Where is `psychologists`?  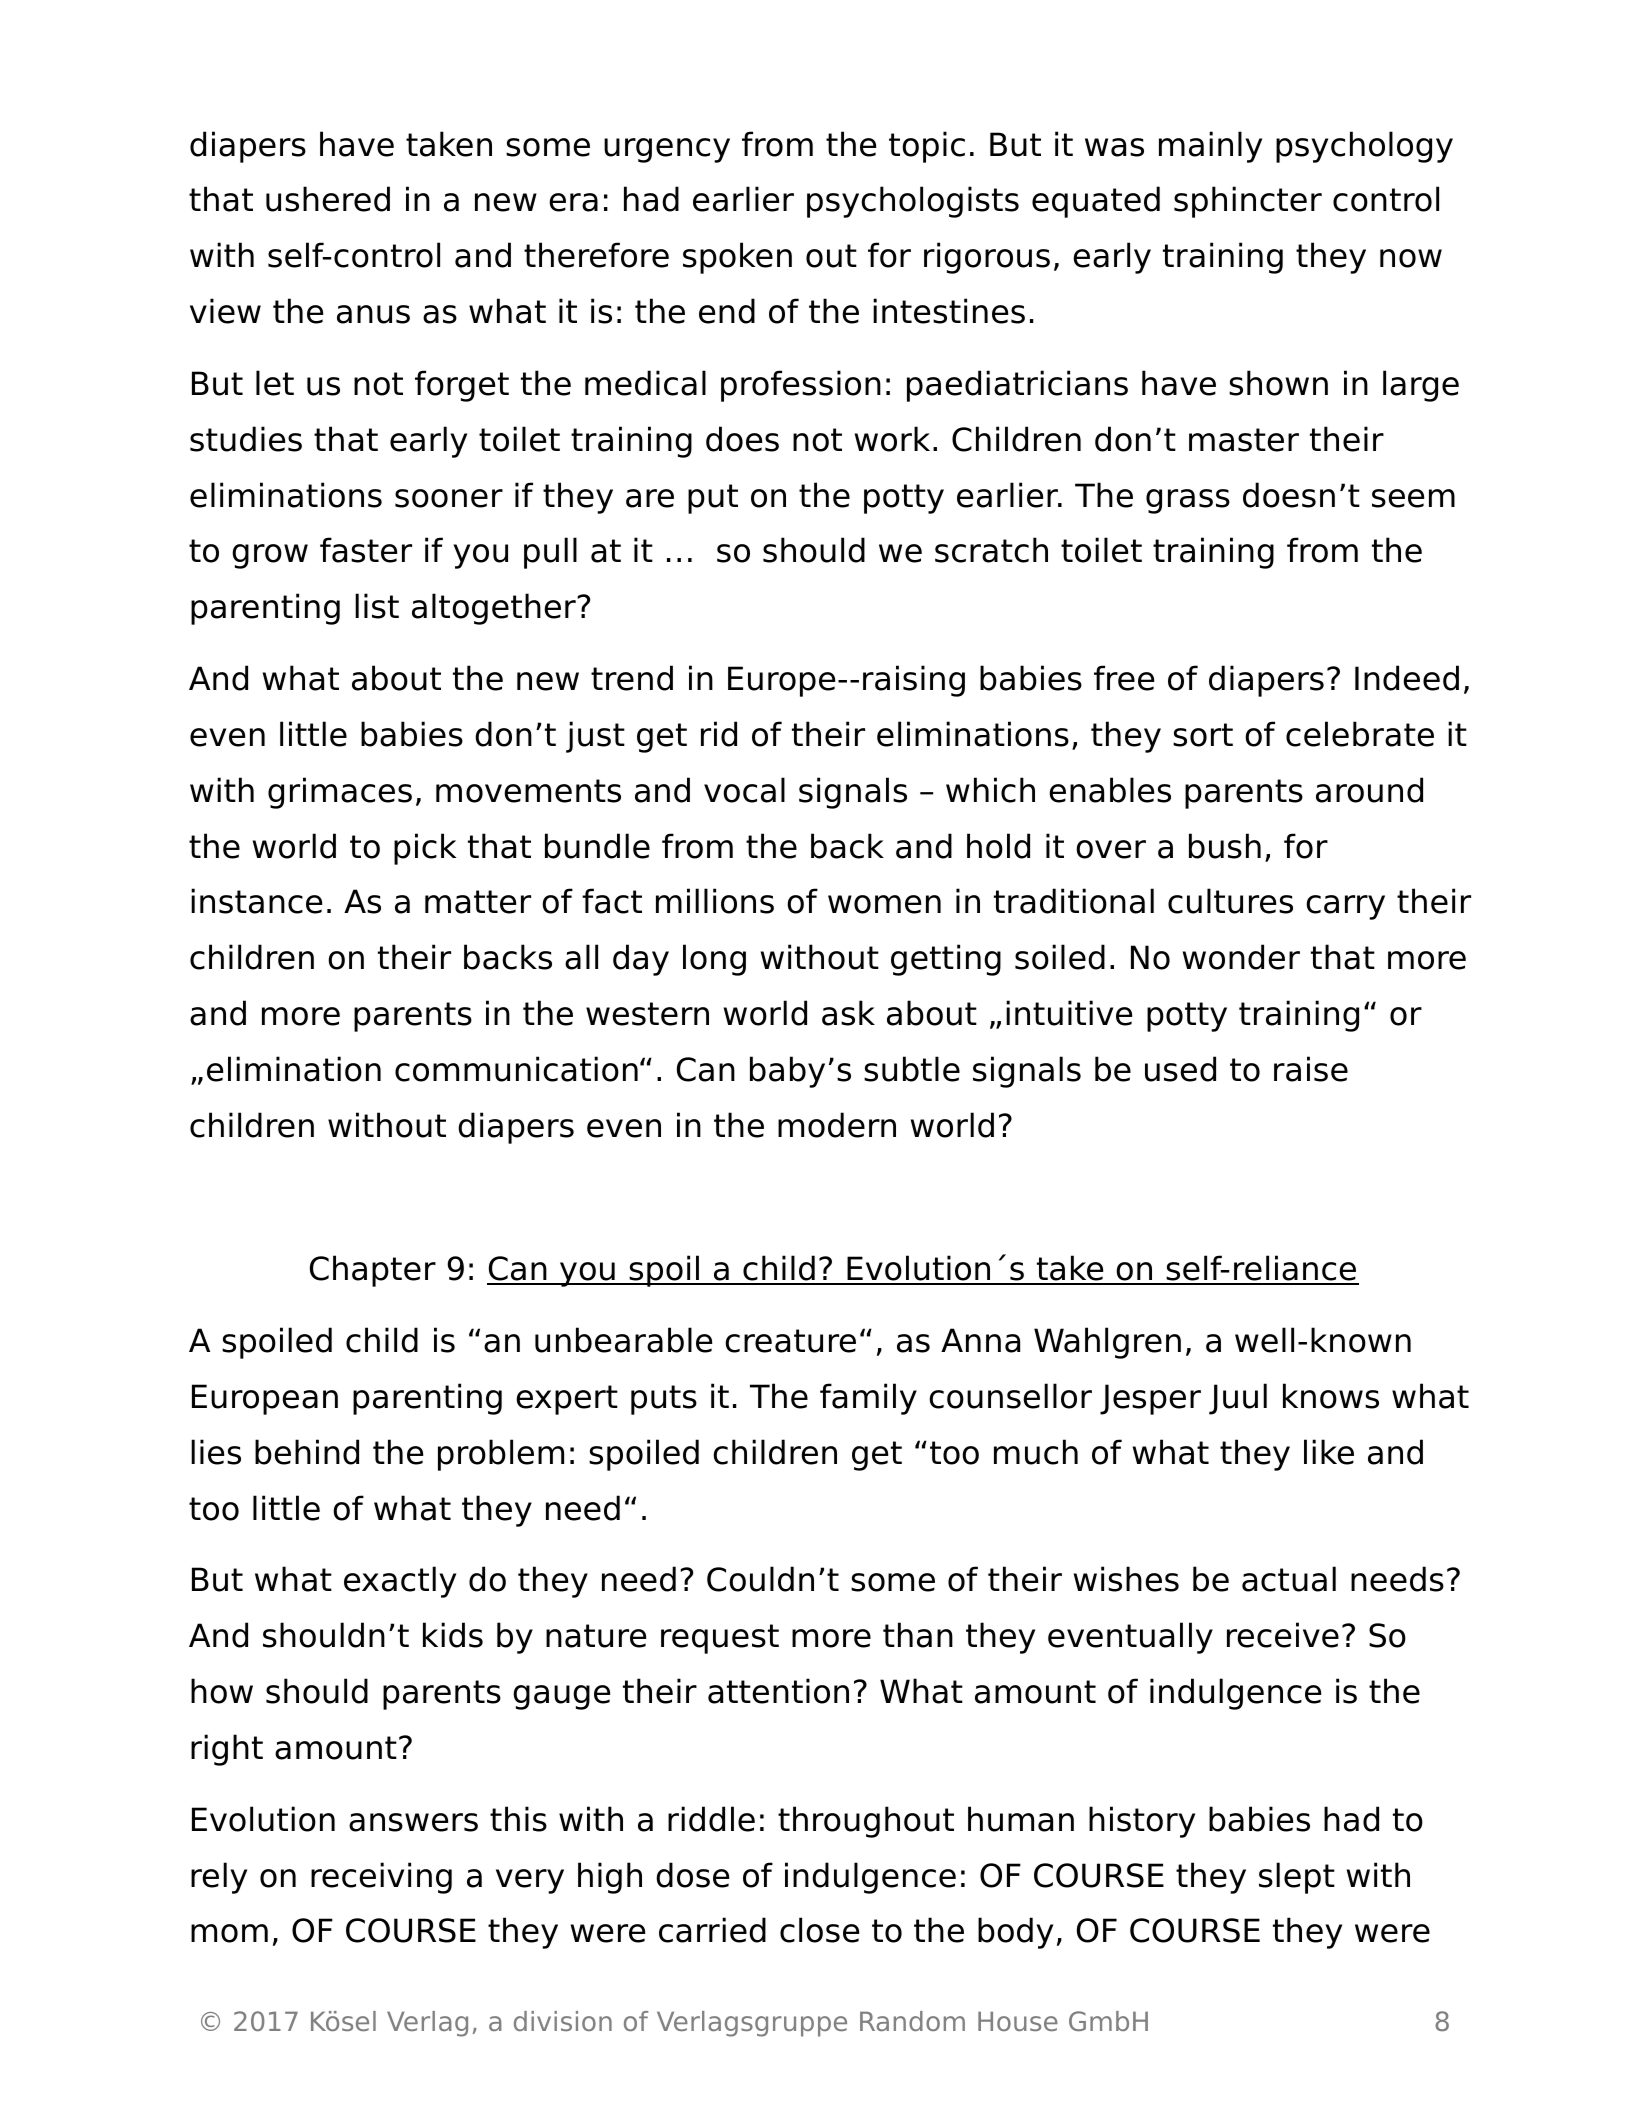
psychologists is located at coordinates (913, 202).
